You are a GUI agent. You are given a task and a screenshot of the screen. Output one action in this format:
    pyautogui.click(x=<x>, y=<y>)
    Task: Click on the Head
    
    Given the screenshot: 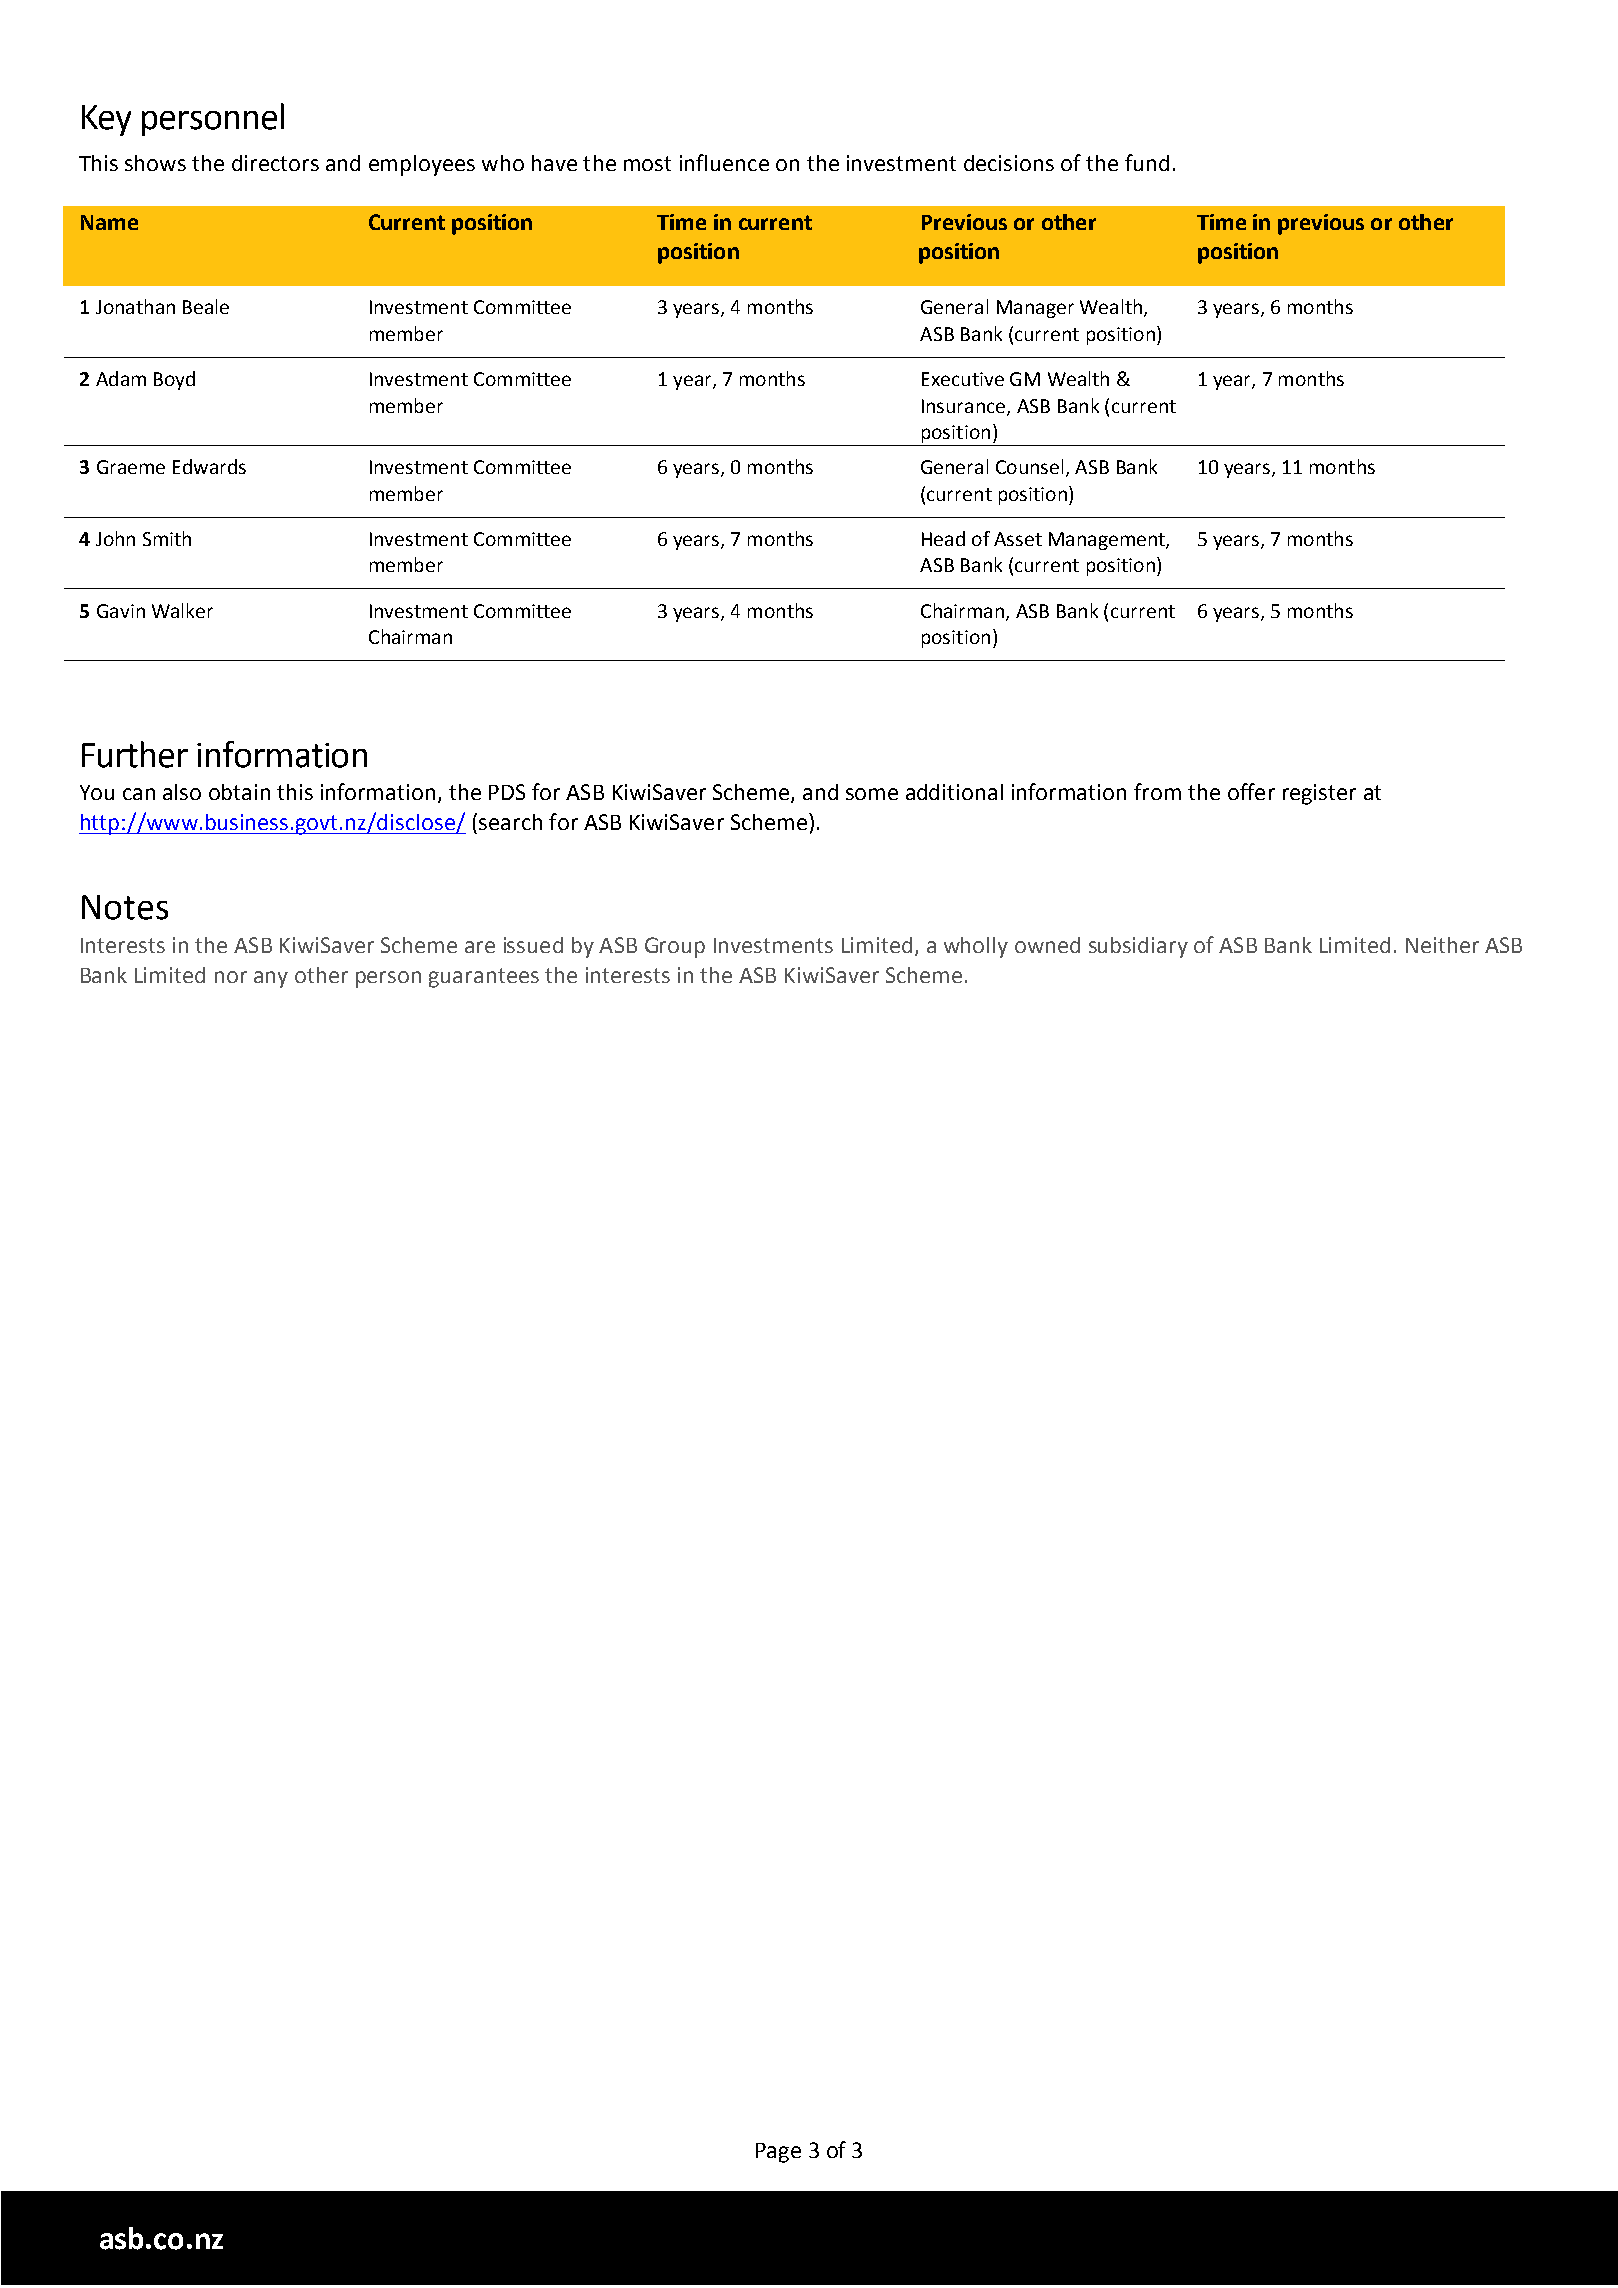 What is the action you would take?
    pyautogui.click(x=943, y=538)
